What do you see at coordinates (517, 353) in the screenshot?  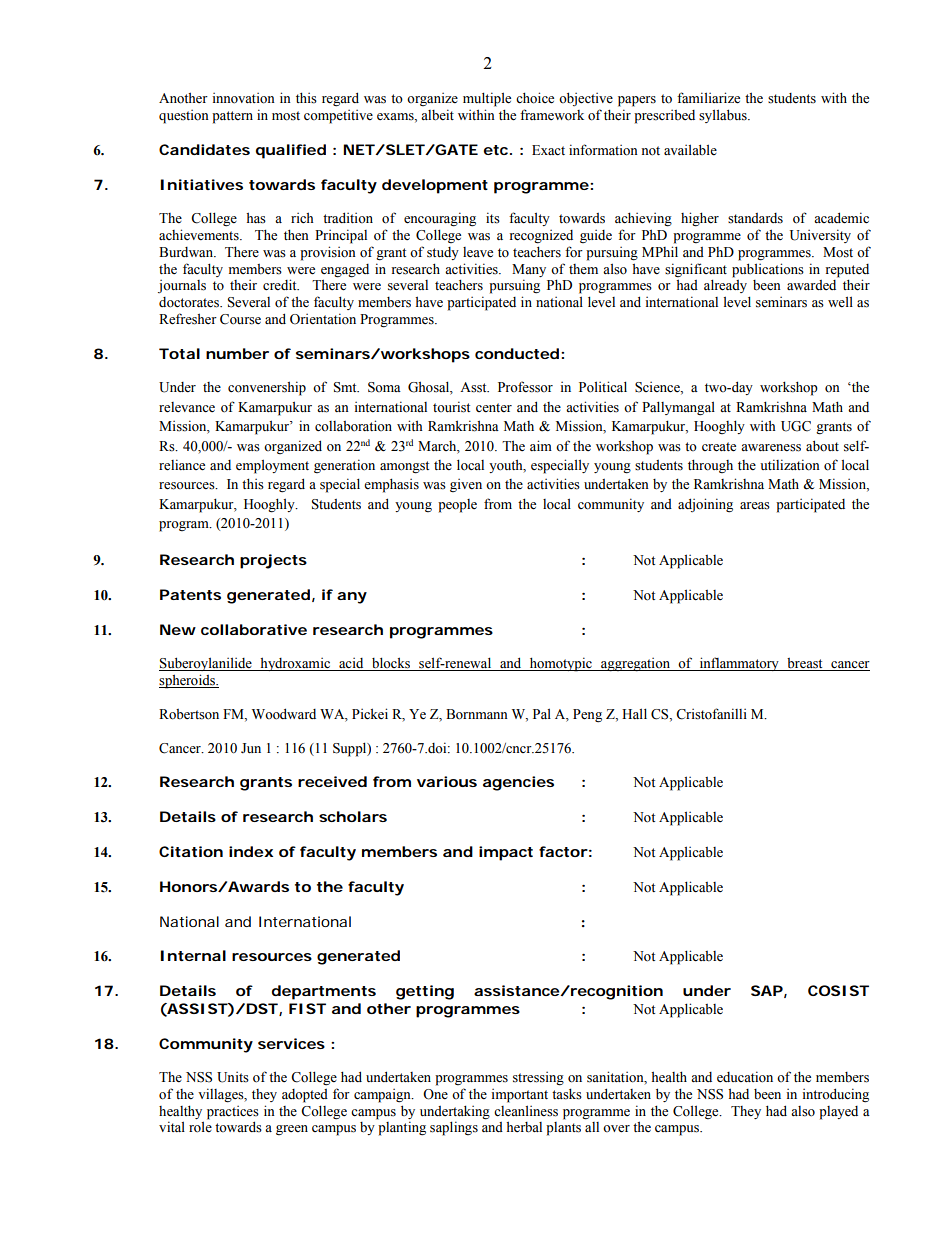 I see `conducted` at bounding box center [517, 353].
